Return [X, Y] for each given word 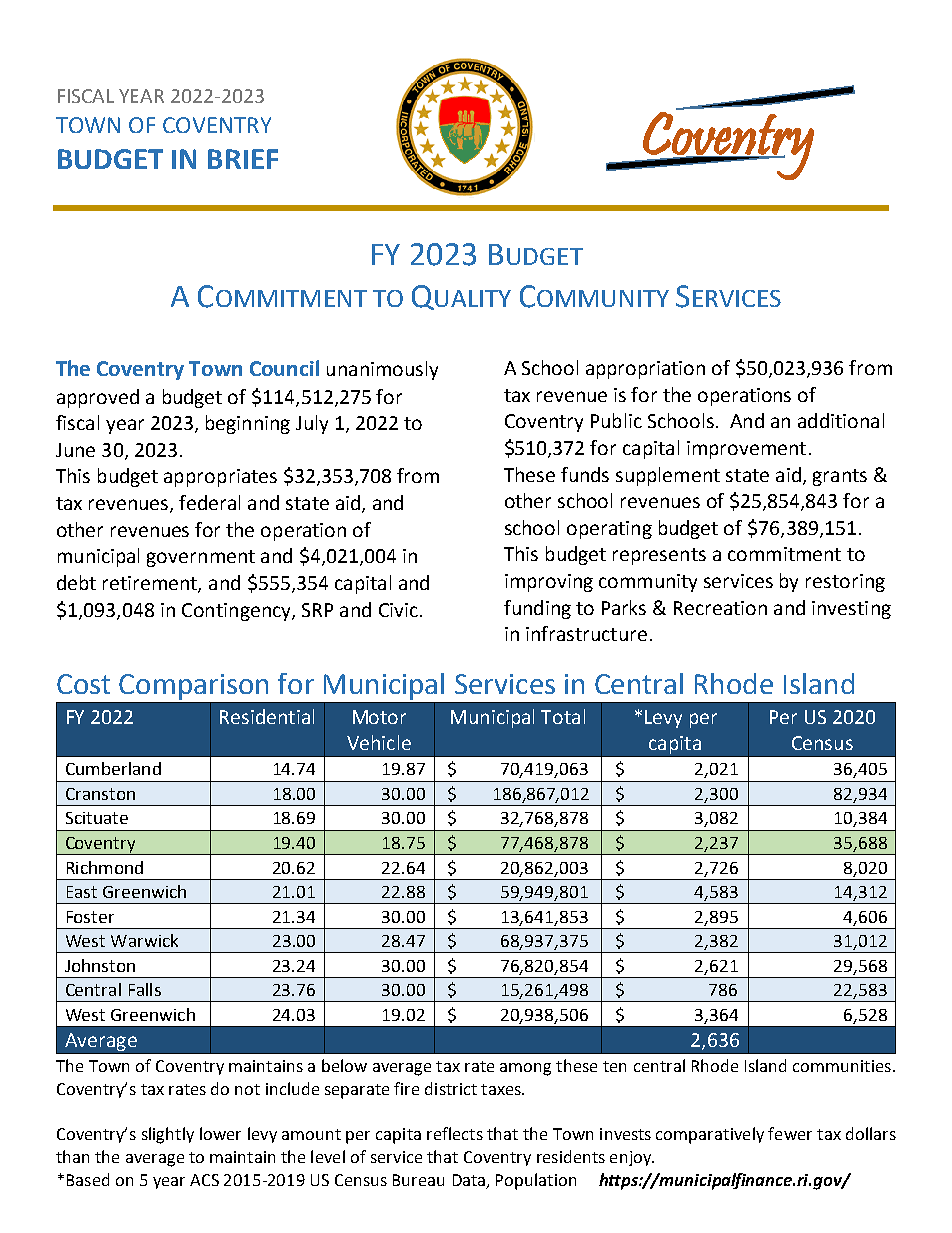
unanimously [382, 370]
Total [563, 716]
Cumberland [113, 768]
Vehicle [379, 742]
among [525, 1069]
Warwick [144, 940]
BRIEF [243, 159]
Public [616, 420]
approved [98, 398]
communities [842, 1066]
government [201, 558]
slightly [168, 1135]
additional [841, 420]
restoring [845, 583]
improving [549, 583]
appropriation [645, 370]
